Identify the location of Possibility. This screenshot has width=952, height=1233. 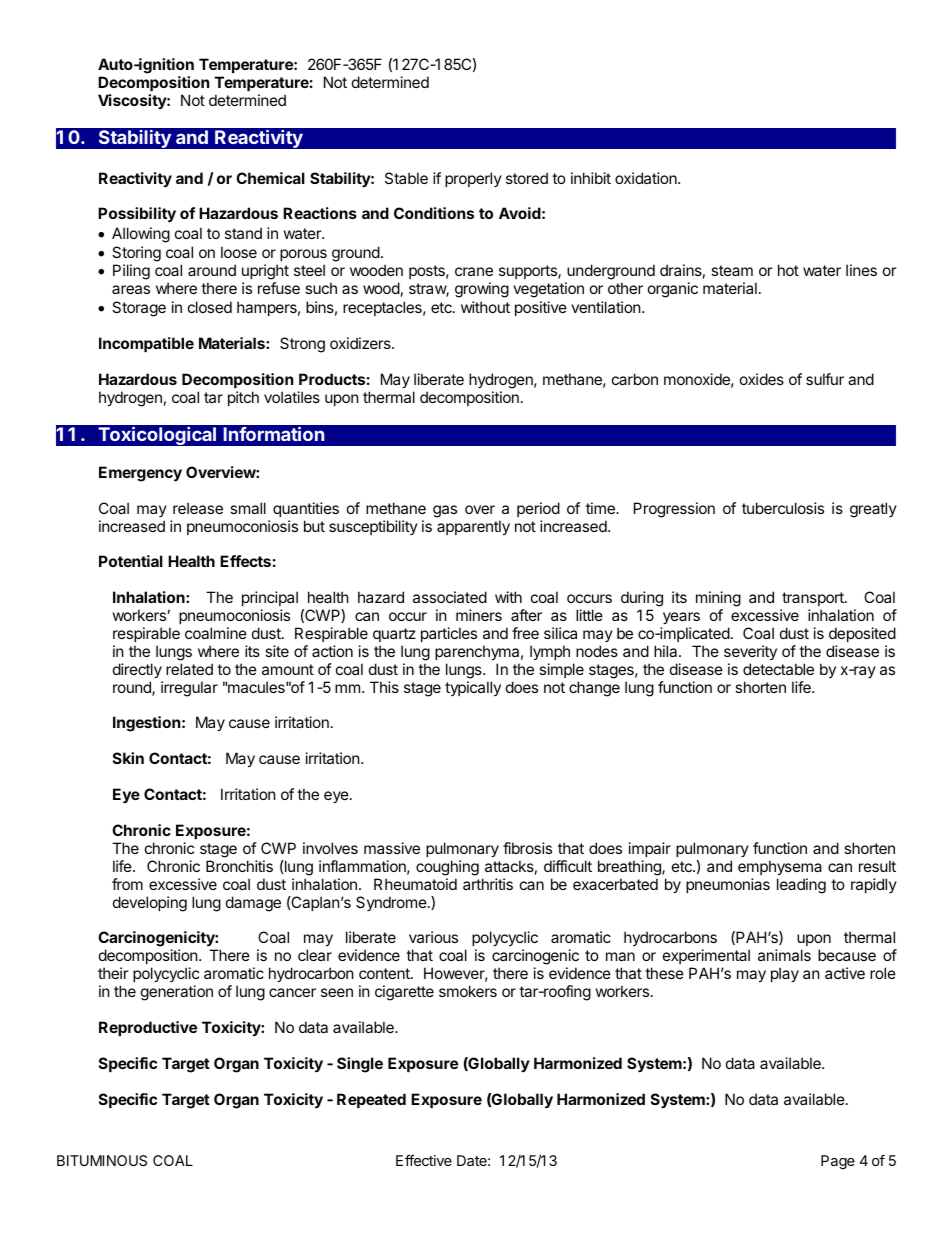
(137, 214).
